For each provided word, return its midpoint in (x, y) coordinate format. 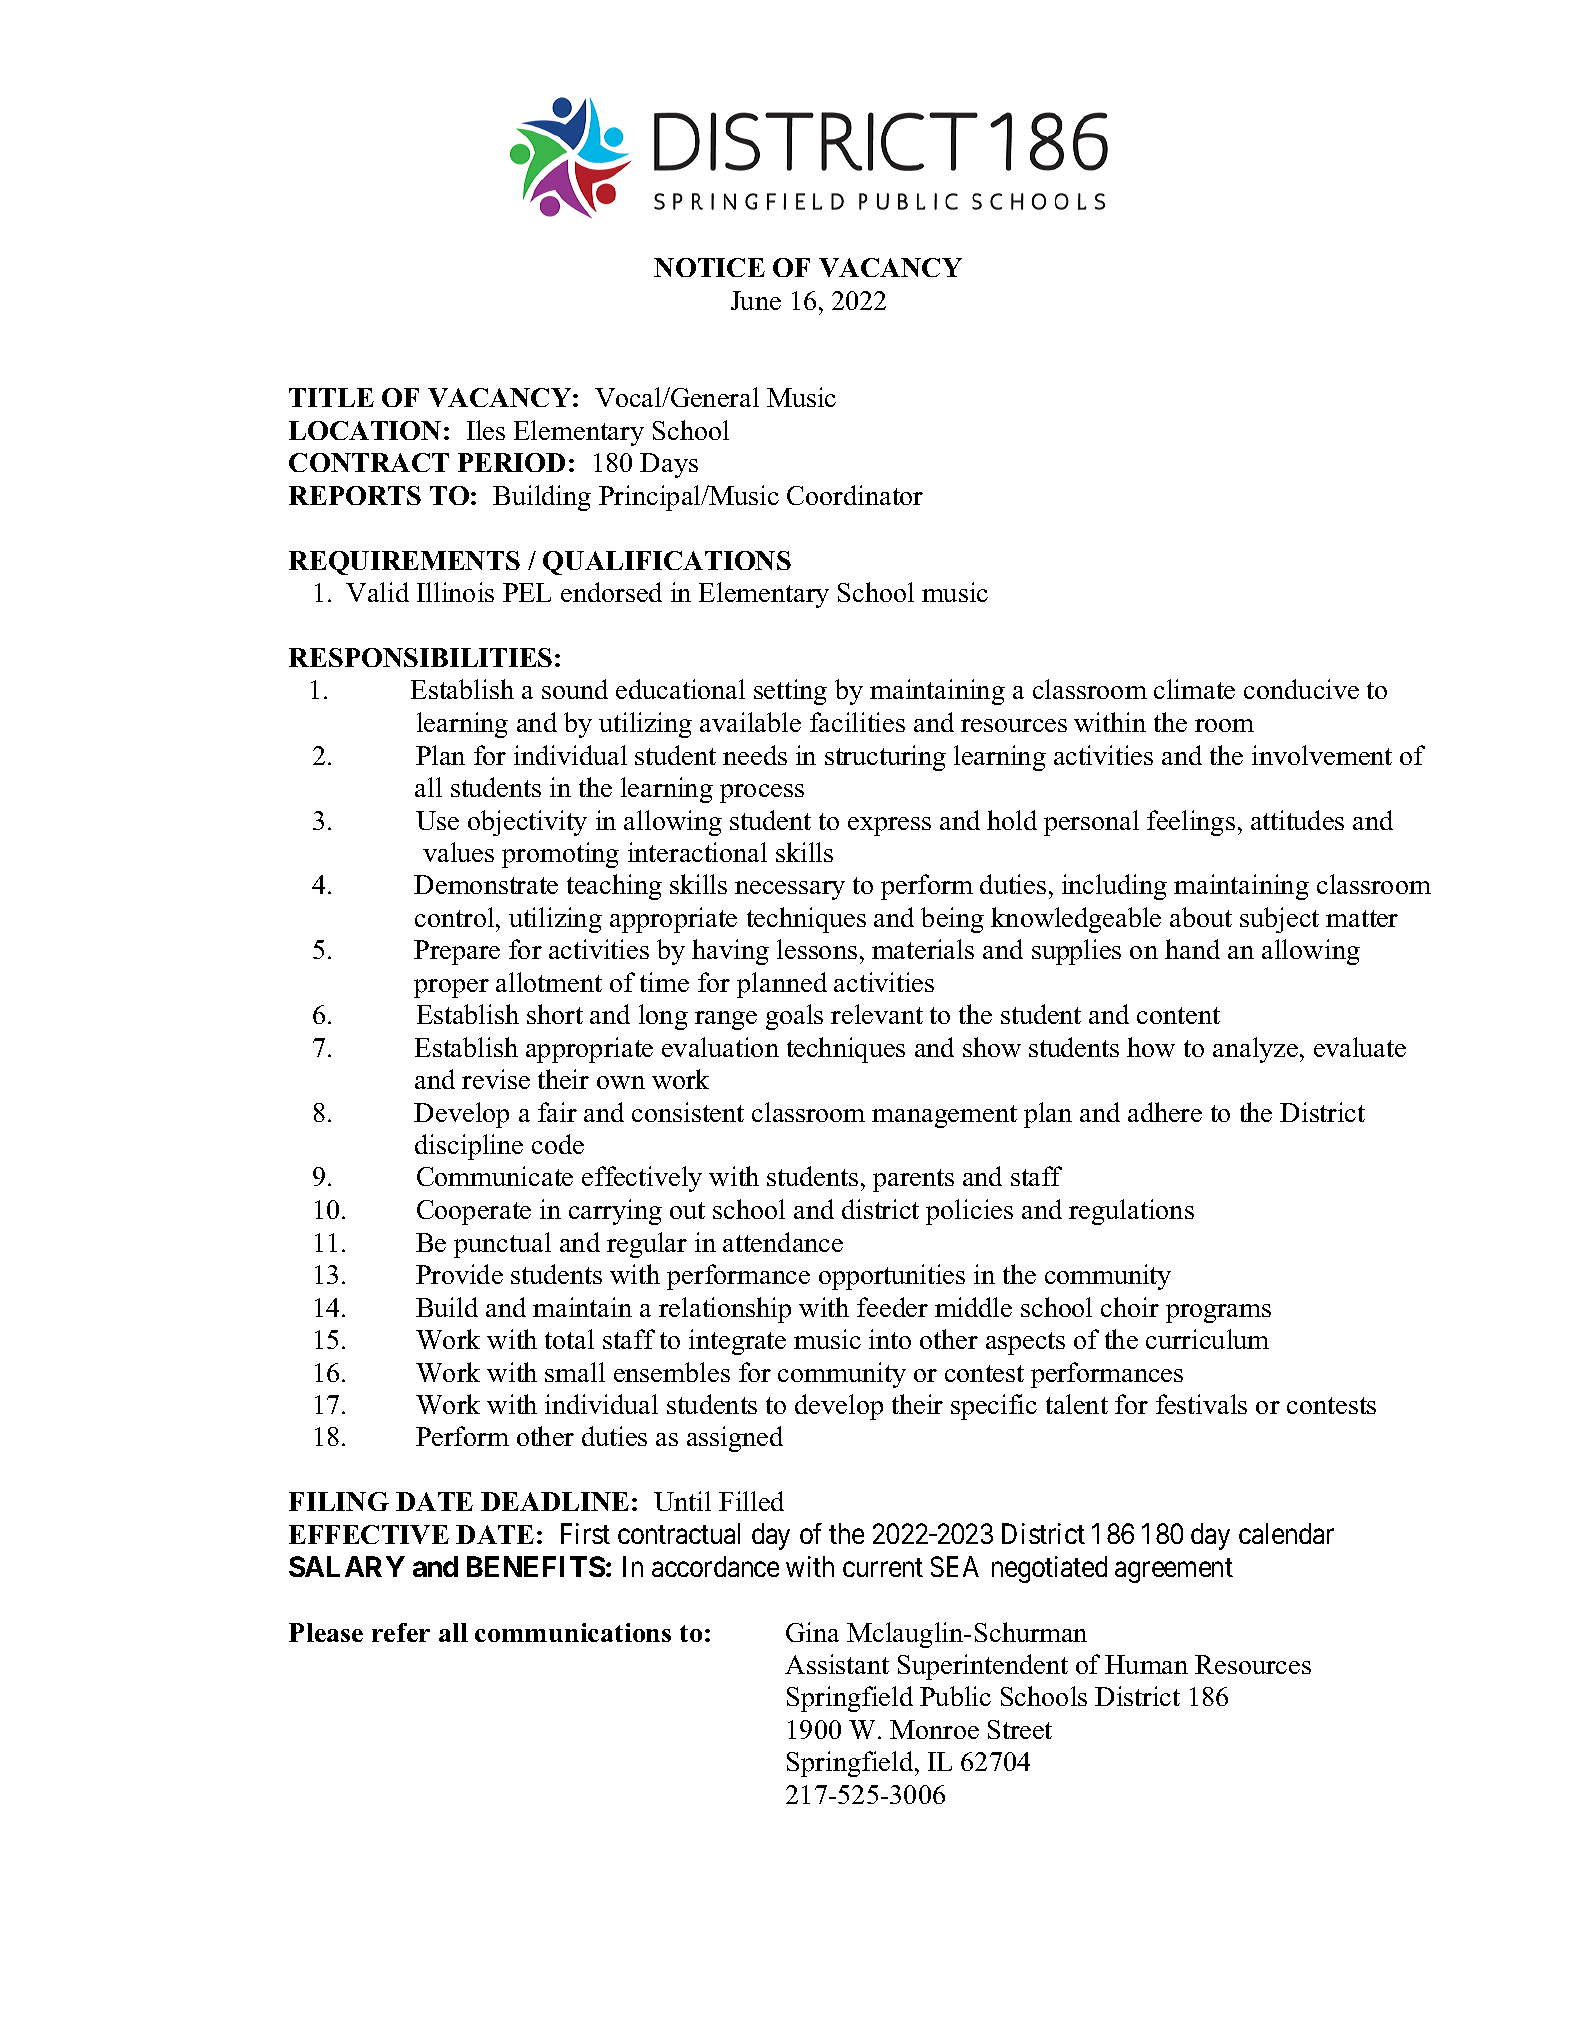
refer (401, 1632)
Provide (459, 1274)
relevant (877, 1014)
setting (790, 692)
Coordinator (855, 495)
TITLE (331, 397)
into (890, 1339)
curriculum (1207, 1339)
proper (451, 988)
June (756, 300)
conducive (1301, 689)
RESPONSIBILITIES (420, 657)
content (1178, 1015)
